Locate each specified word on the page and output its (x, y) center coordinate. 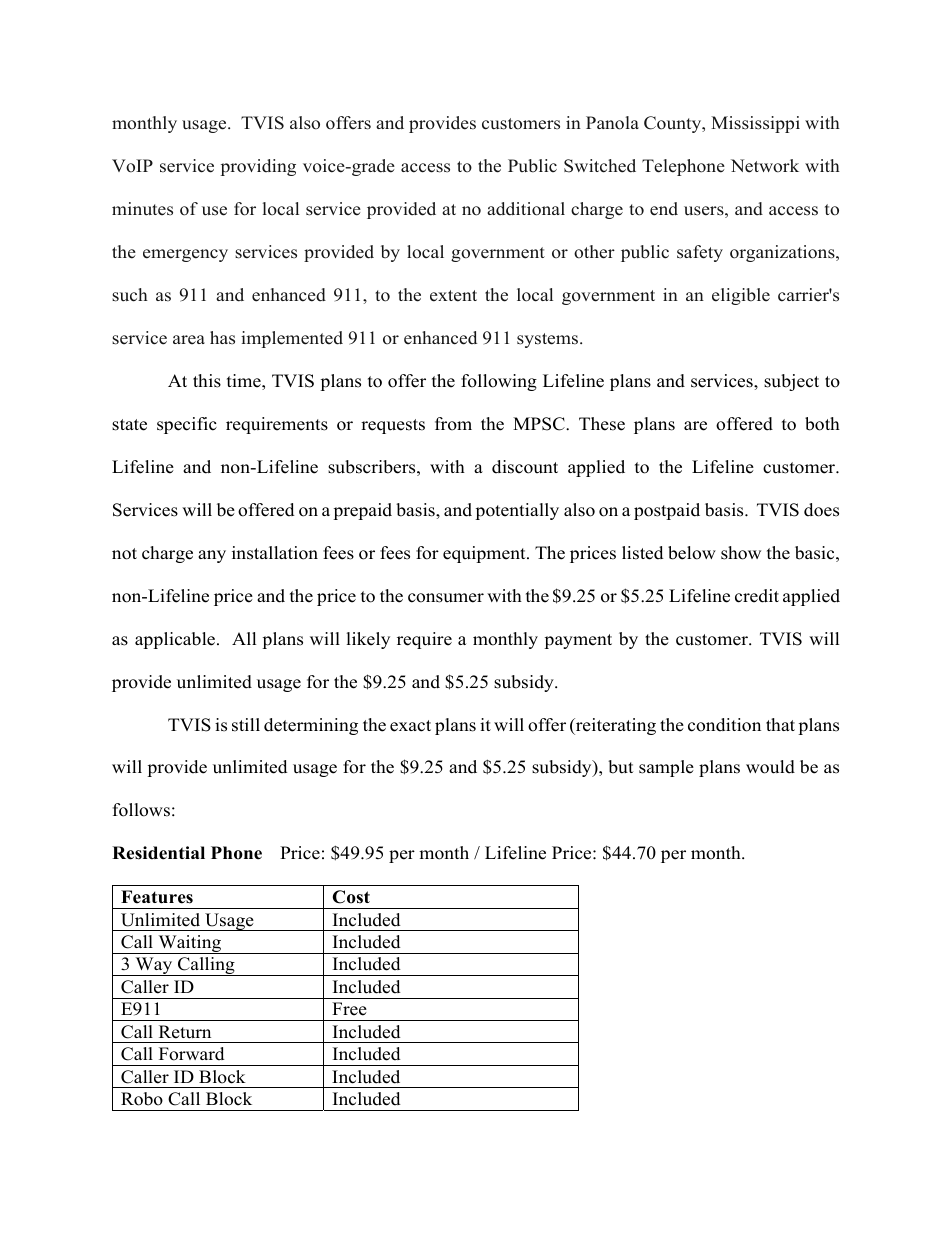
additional (526, 209)
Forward (192, 1054)
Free (349, 1009)
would (770, 767)
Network (765, 166)
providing (258, 167)
